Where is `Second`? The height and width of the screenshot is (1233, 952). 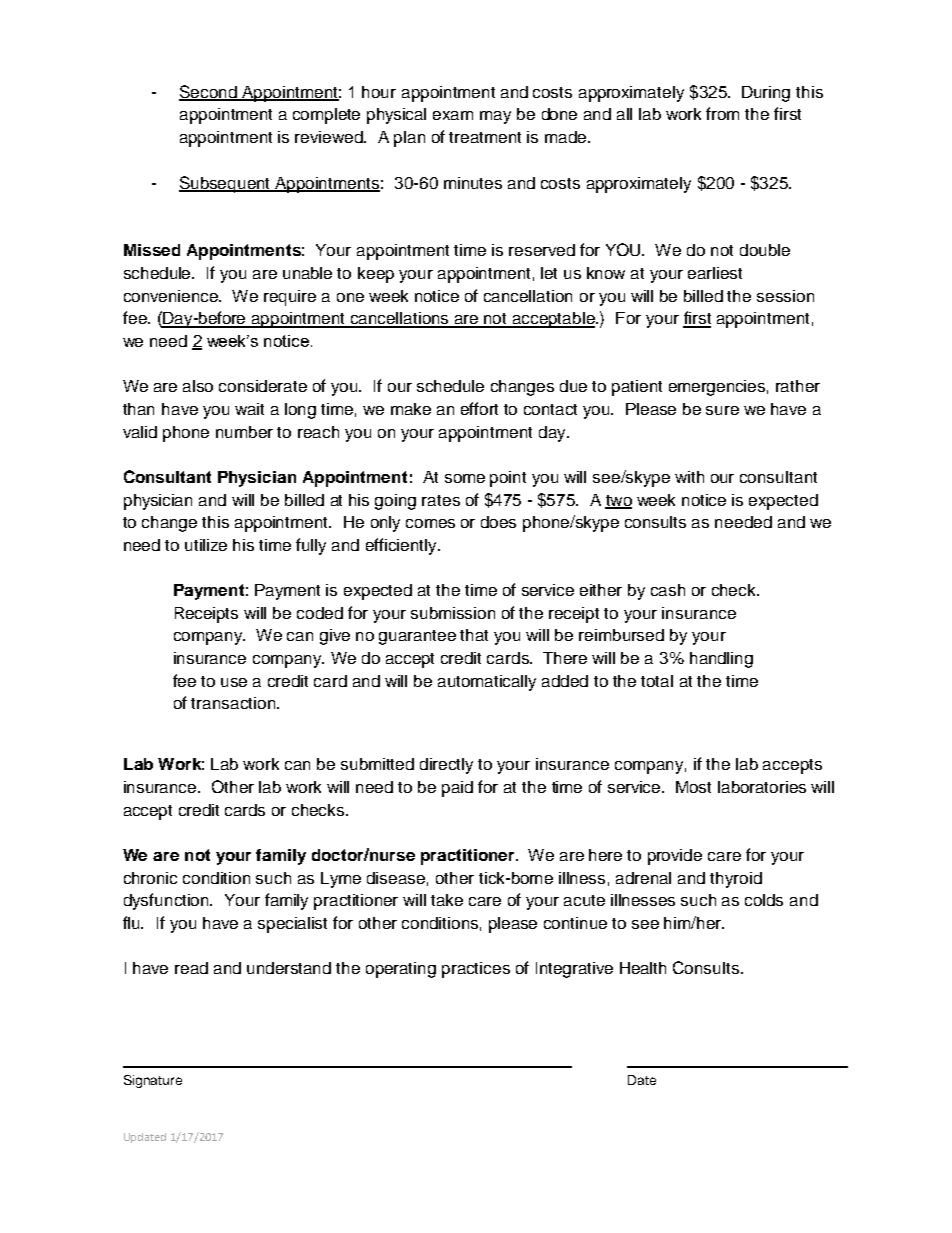
Second is located at coordinates (209, 93).
